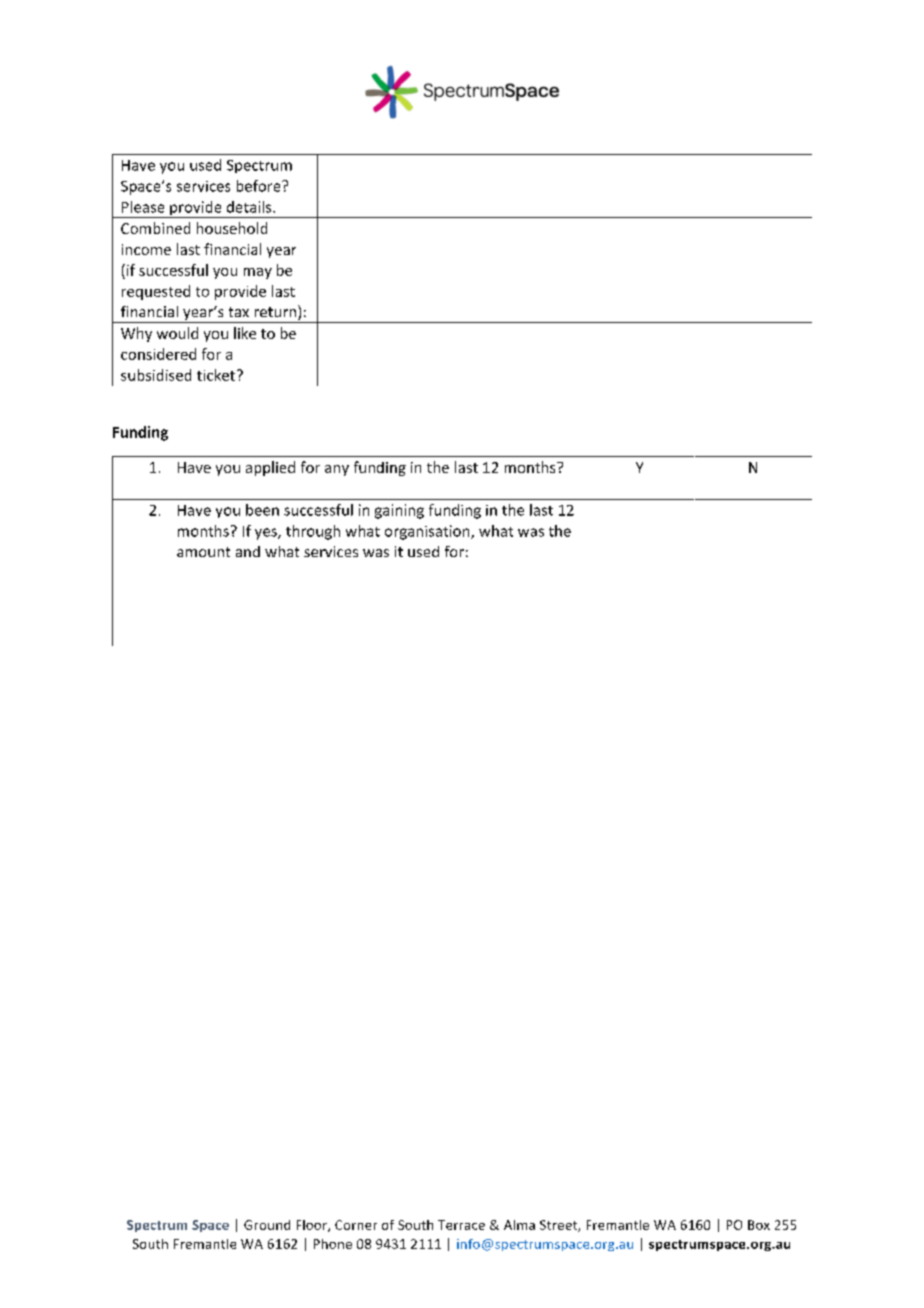  What do you see at coordinates (203, 552) in the document?
I see `amount` at bounding box center [203, 552].
